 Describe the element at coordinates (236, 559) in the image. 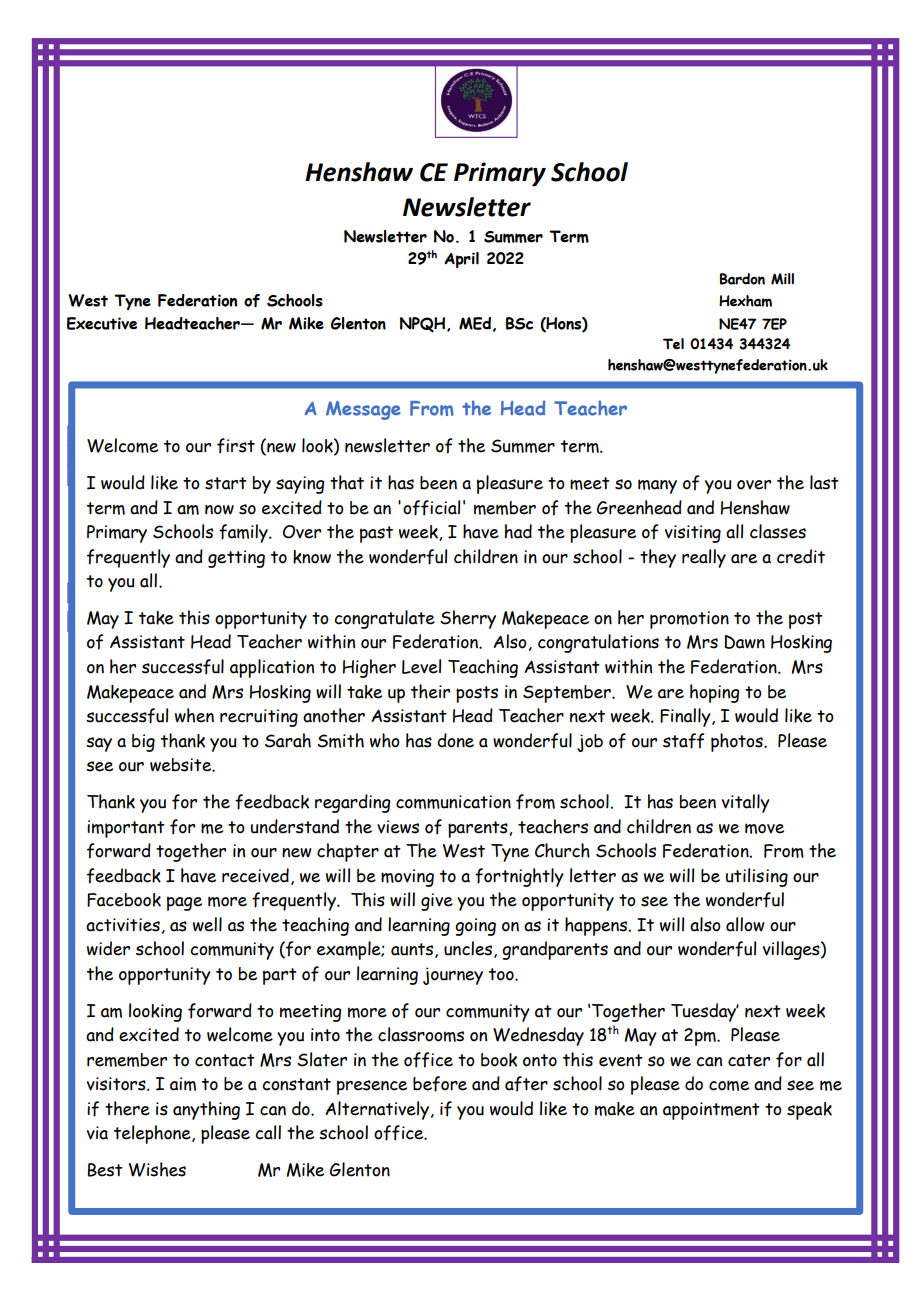

I see `getting` at that location.
